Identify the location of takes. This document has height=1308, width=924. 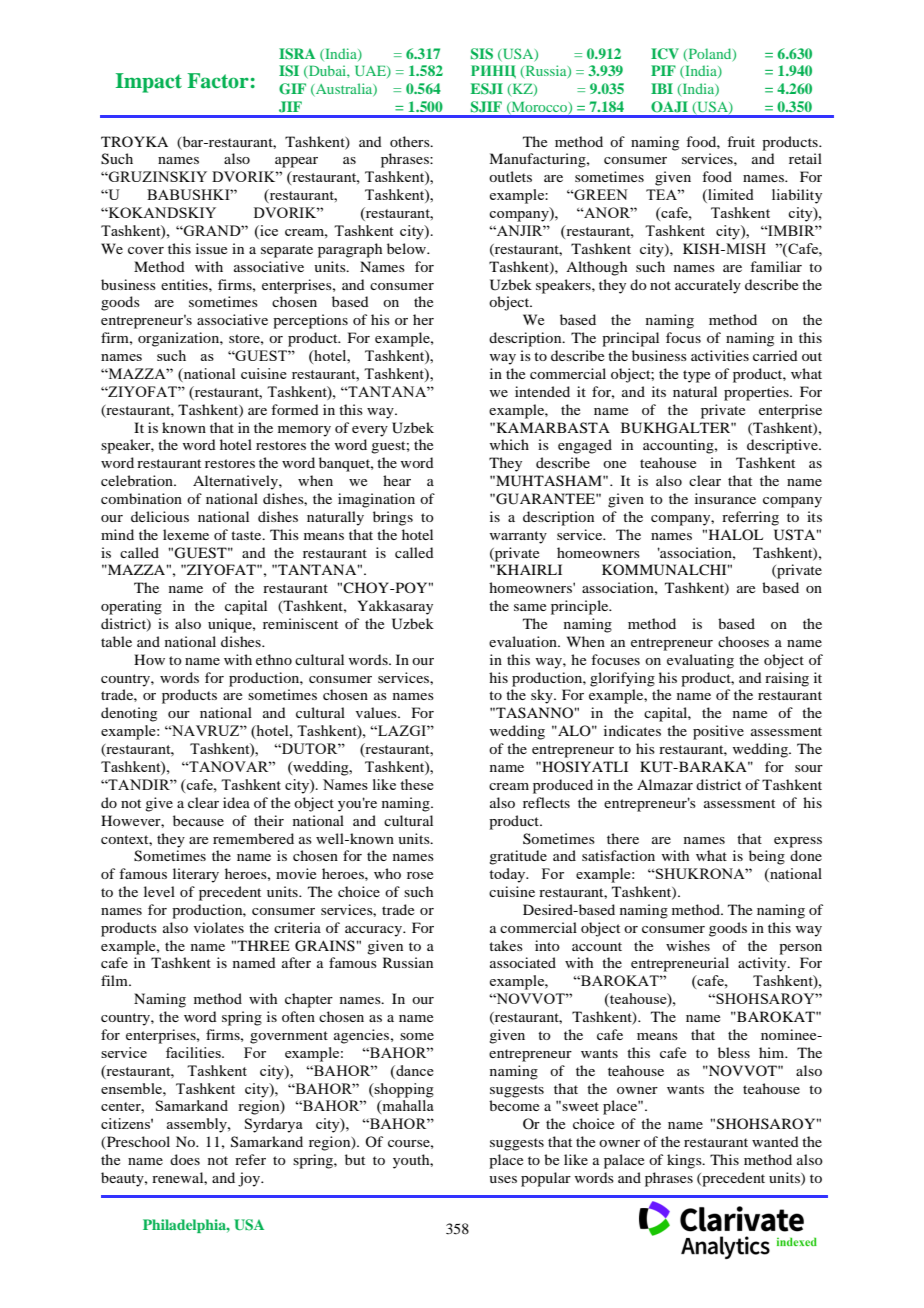
(506, 945).
